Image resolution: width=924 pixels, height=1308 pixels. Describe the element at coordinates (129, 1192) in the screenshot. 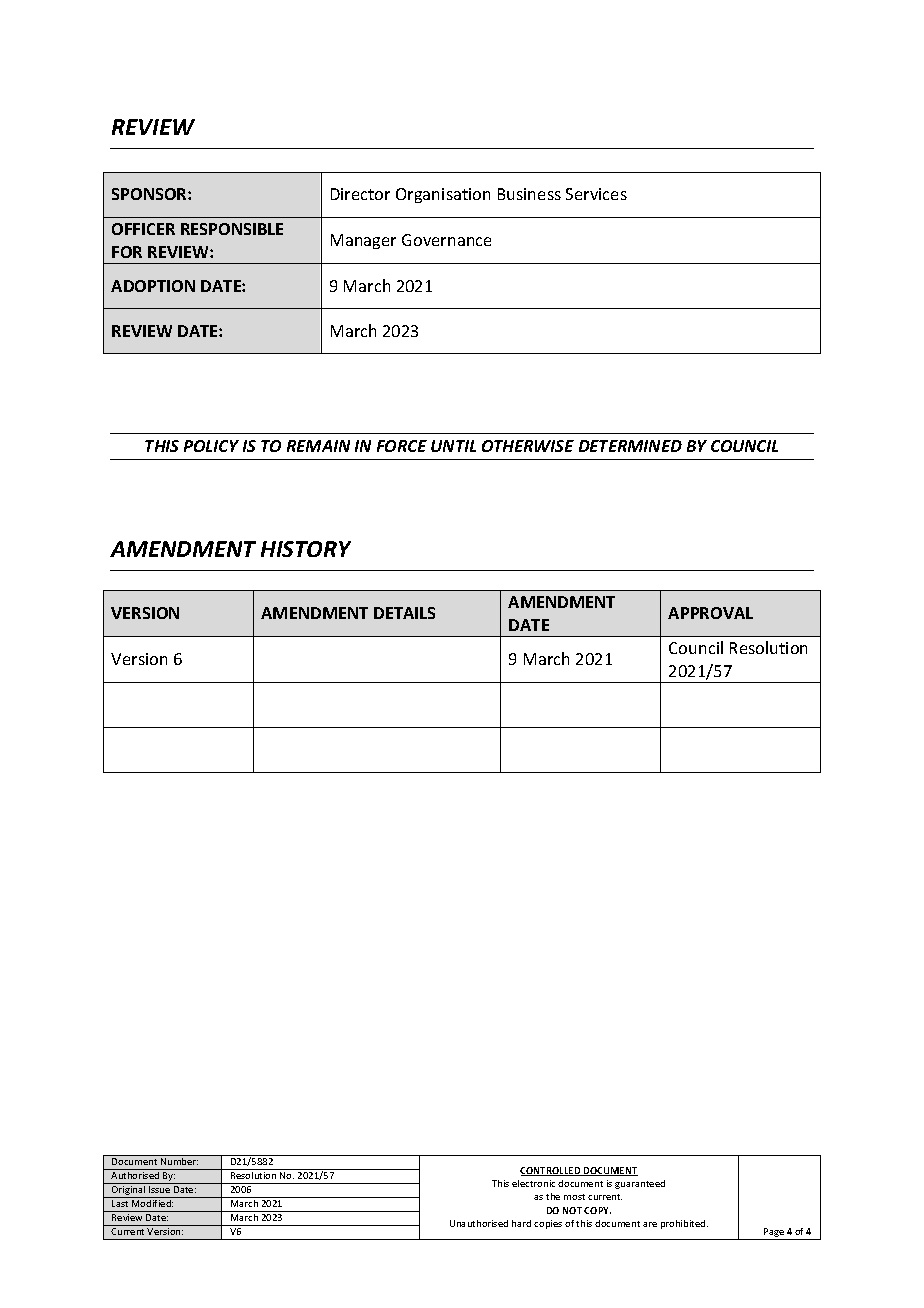

I see `Original` at that location.
